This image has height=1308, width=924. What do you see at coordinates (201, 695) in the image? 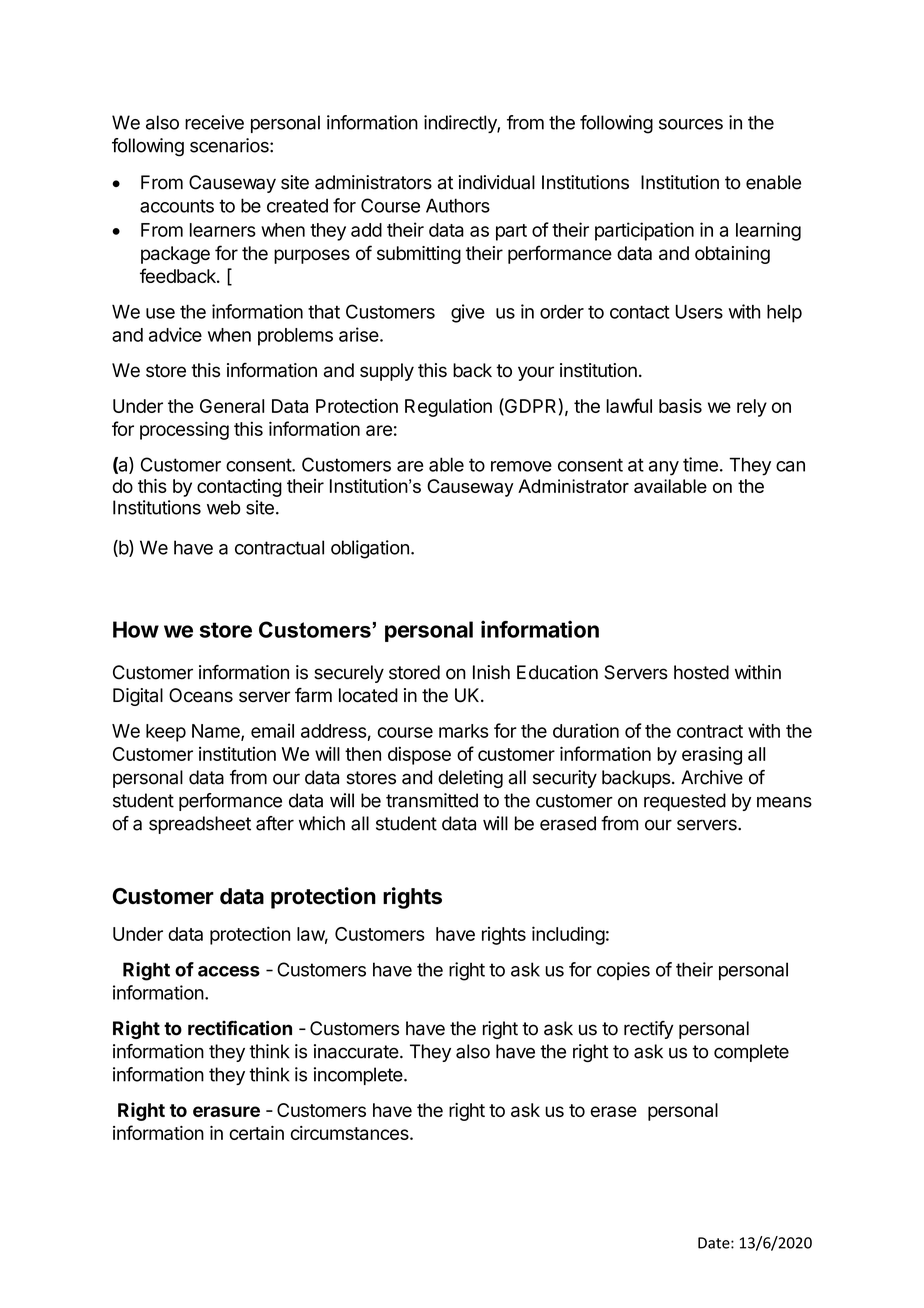
I see `Oceans` at bounding box center [201, 695].
